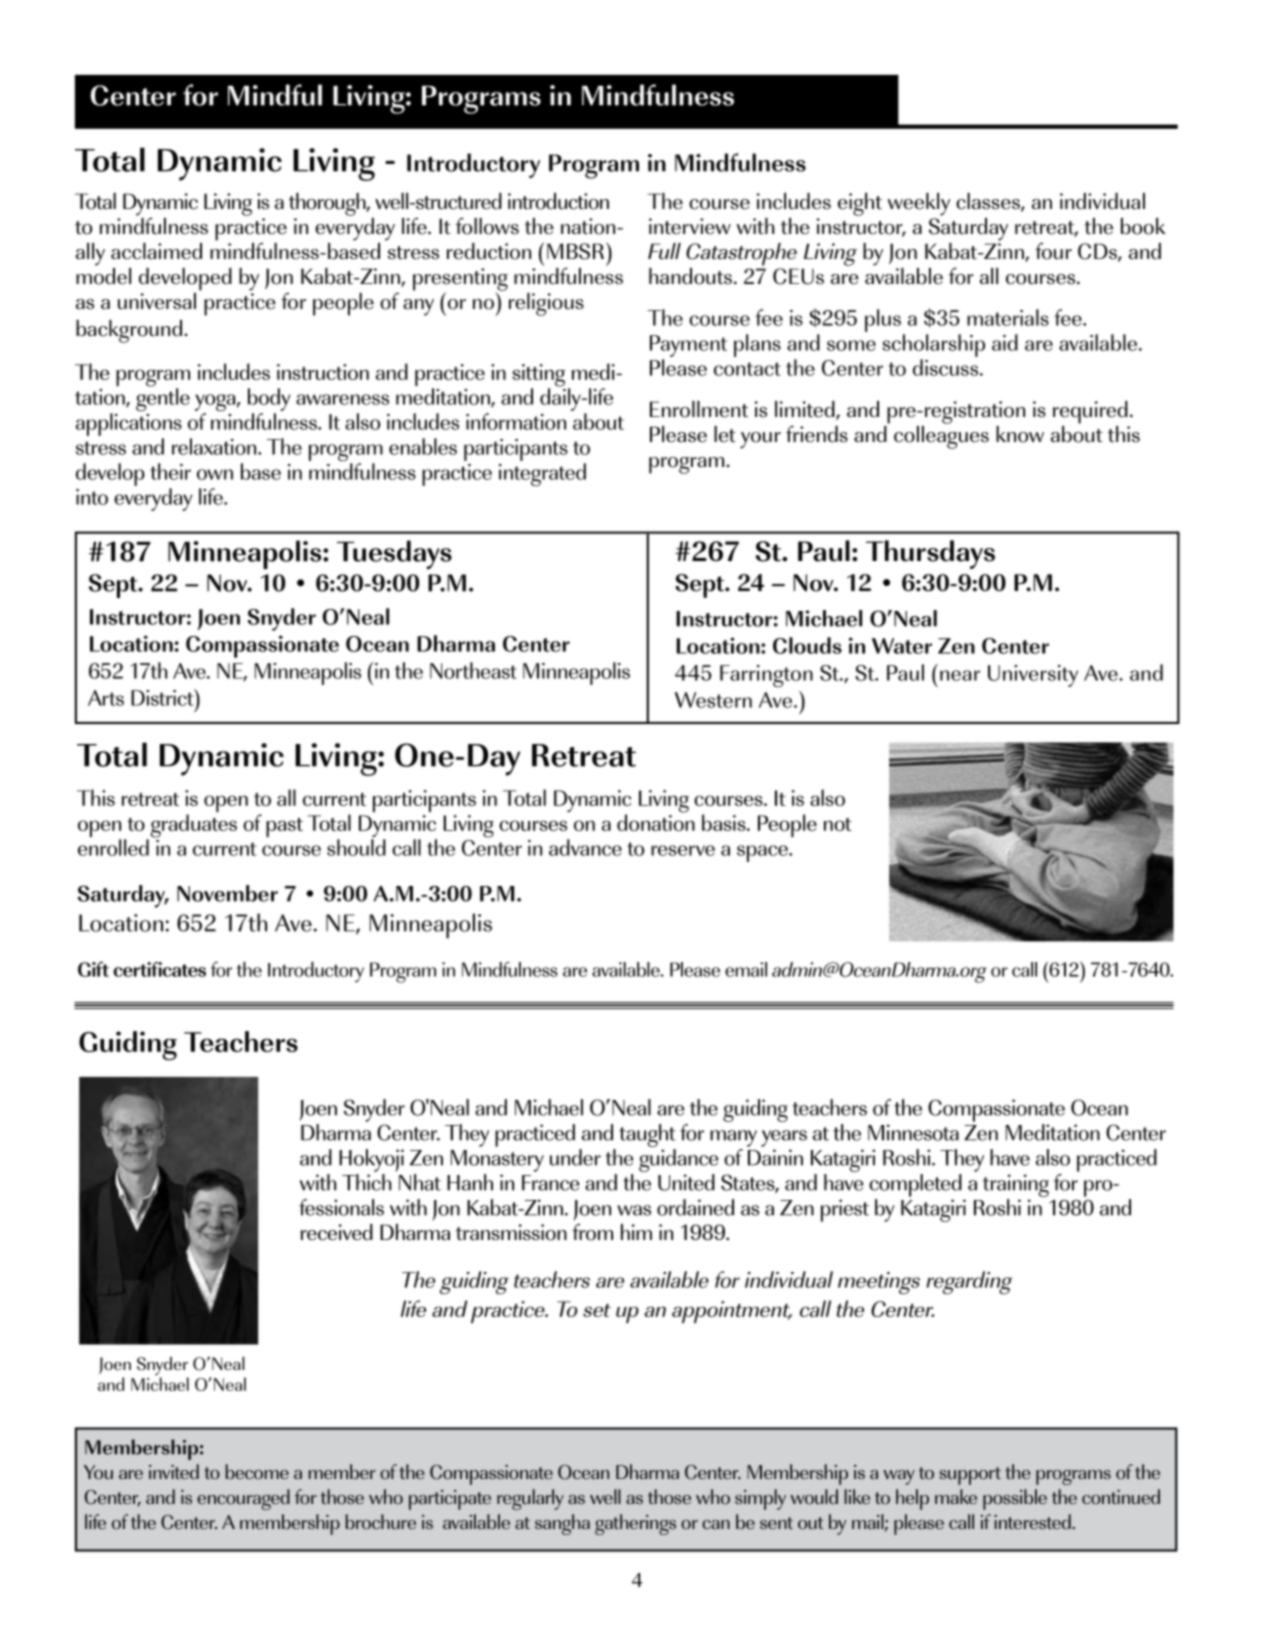 The width and height of the screenshot is (1273, 1647). Describe the element at coordinates (1016, 1185) in the screenshot. I see `training` at that location.
